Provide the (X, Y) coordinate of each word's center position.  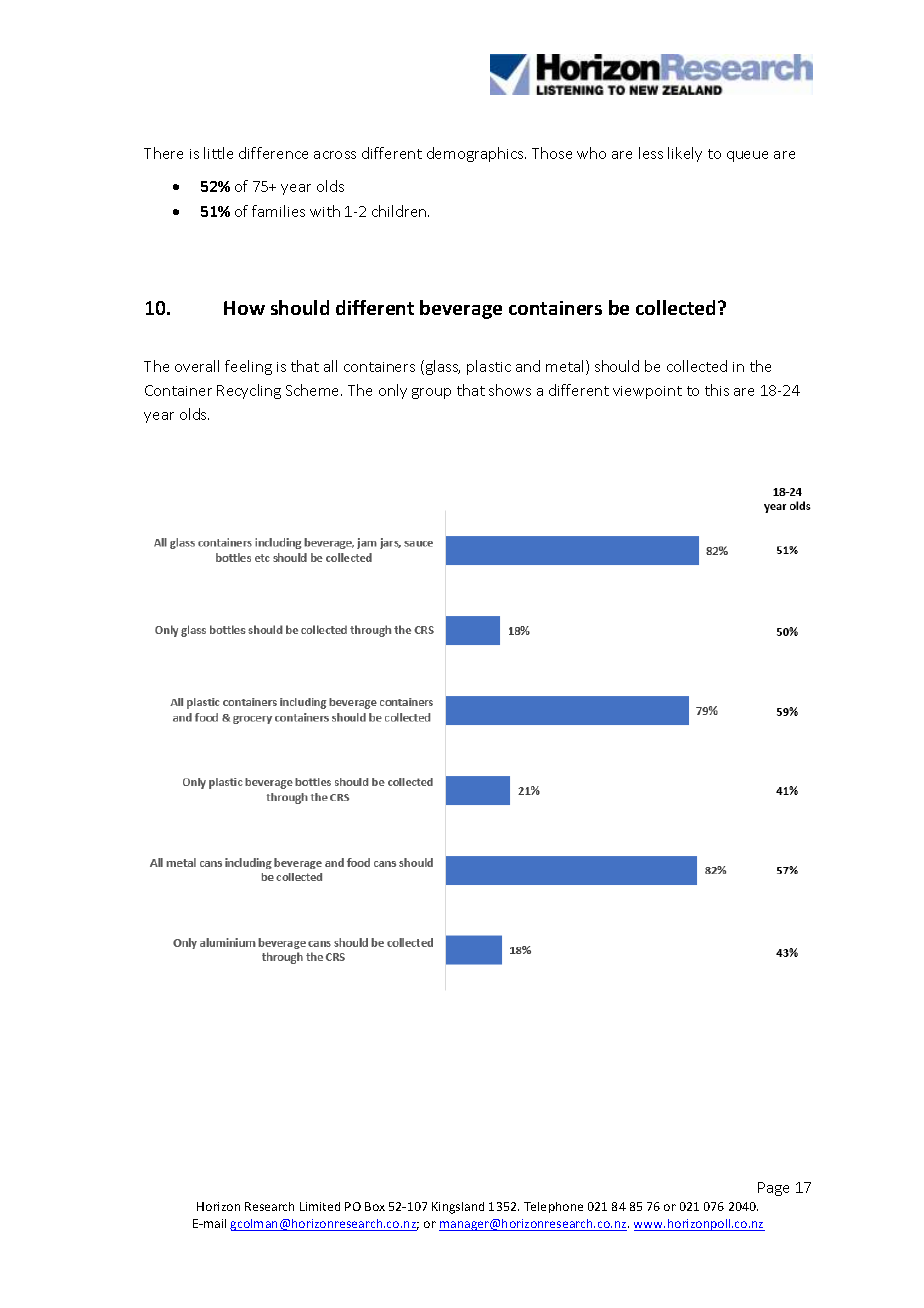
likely (685, 154)
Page (773, 1189)
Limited (320, 1206)
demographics (476, 154)
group (431, 393)
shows (510, 390)
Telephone (553, 1207)
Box (375, 1206)
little (218, 153)
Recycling (249, 391)
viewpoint (647, 392)
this (717, 390)
